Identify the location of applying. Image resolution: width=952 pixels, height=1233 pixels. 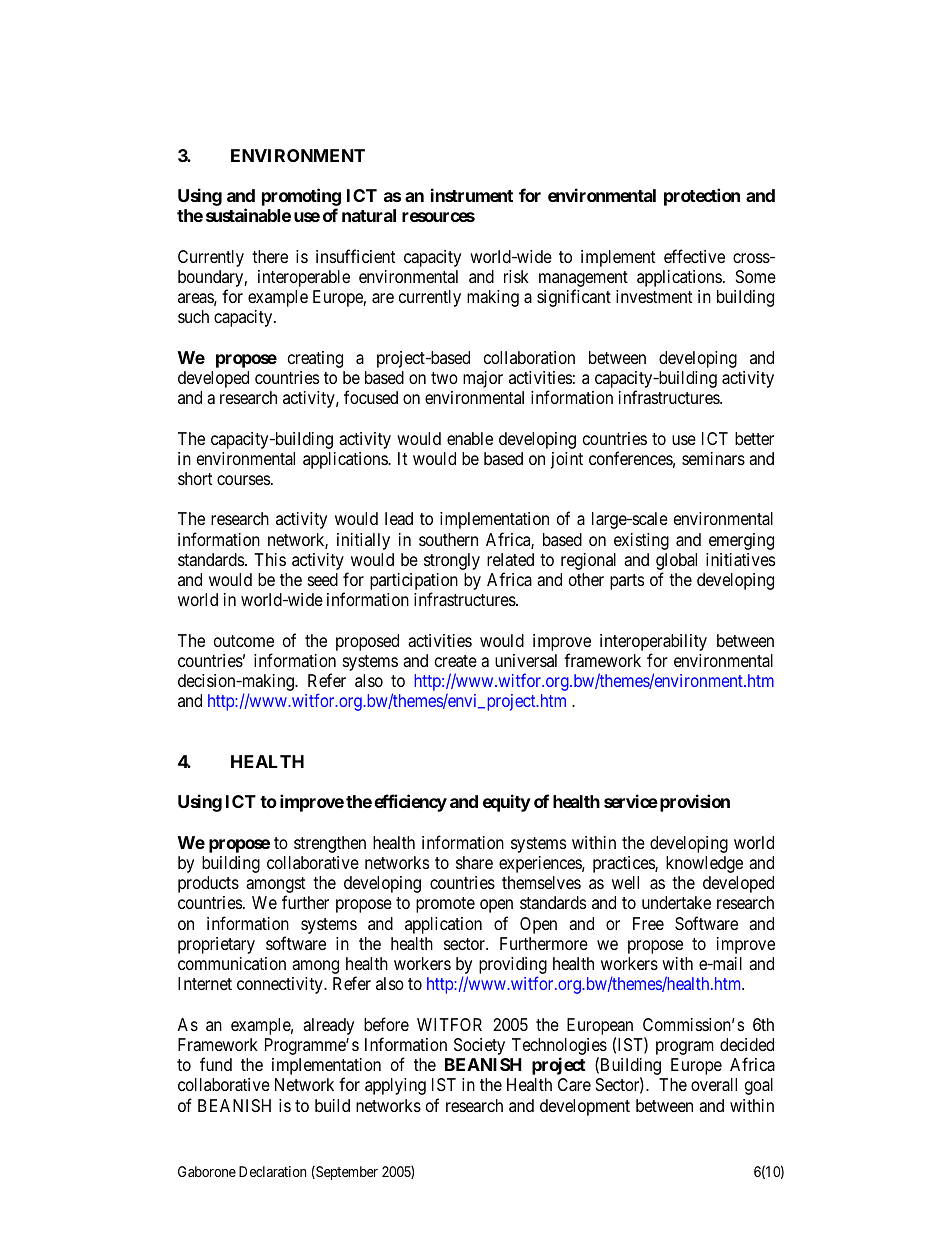
(395, 1086).
